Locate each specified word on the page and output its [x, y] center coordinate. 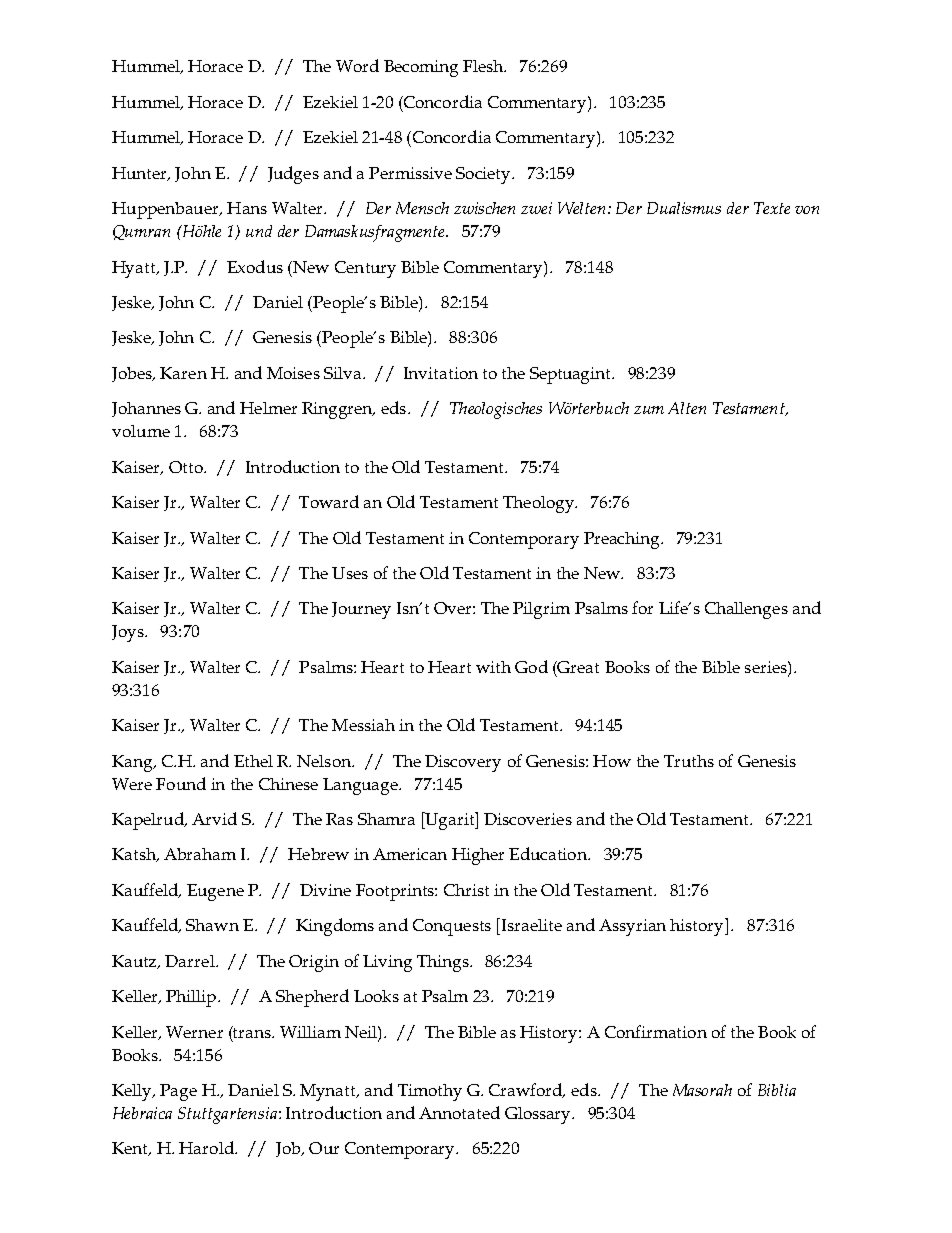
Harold [207, 1147]
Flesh [484, 66]
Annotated [459, 1112]
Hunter [140, 174]
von [807, 210]
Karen [183, 373]
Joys [129, 633]
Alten [687, 408]
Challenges [746, 610]
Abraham [200, 854]
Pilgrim [541, 610]
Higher [478, 856]
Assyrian [632, 927]
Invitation [441, 373]
